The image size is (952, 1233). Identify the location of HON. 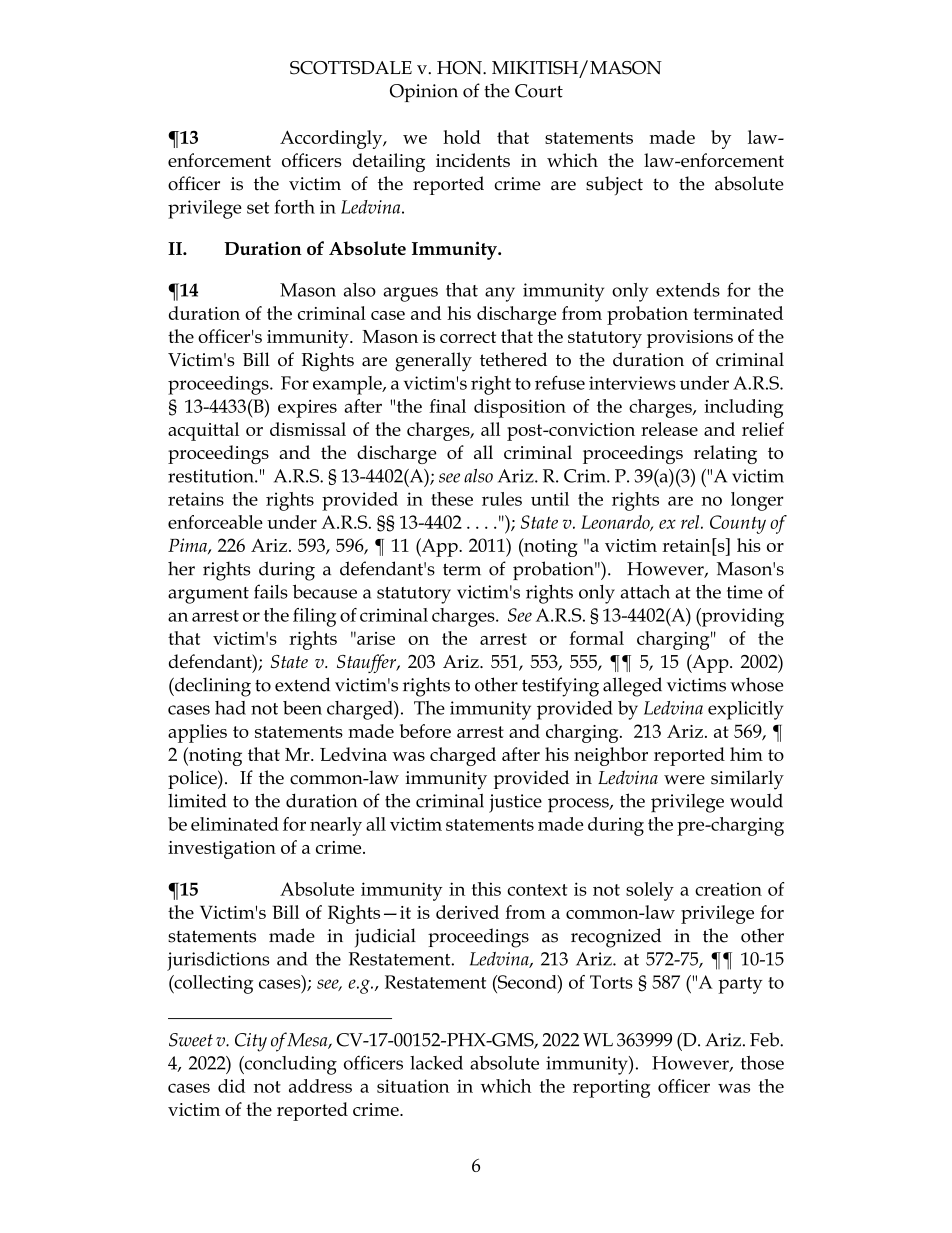
(460, 68).
